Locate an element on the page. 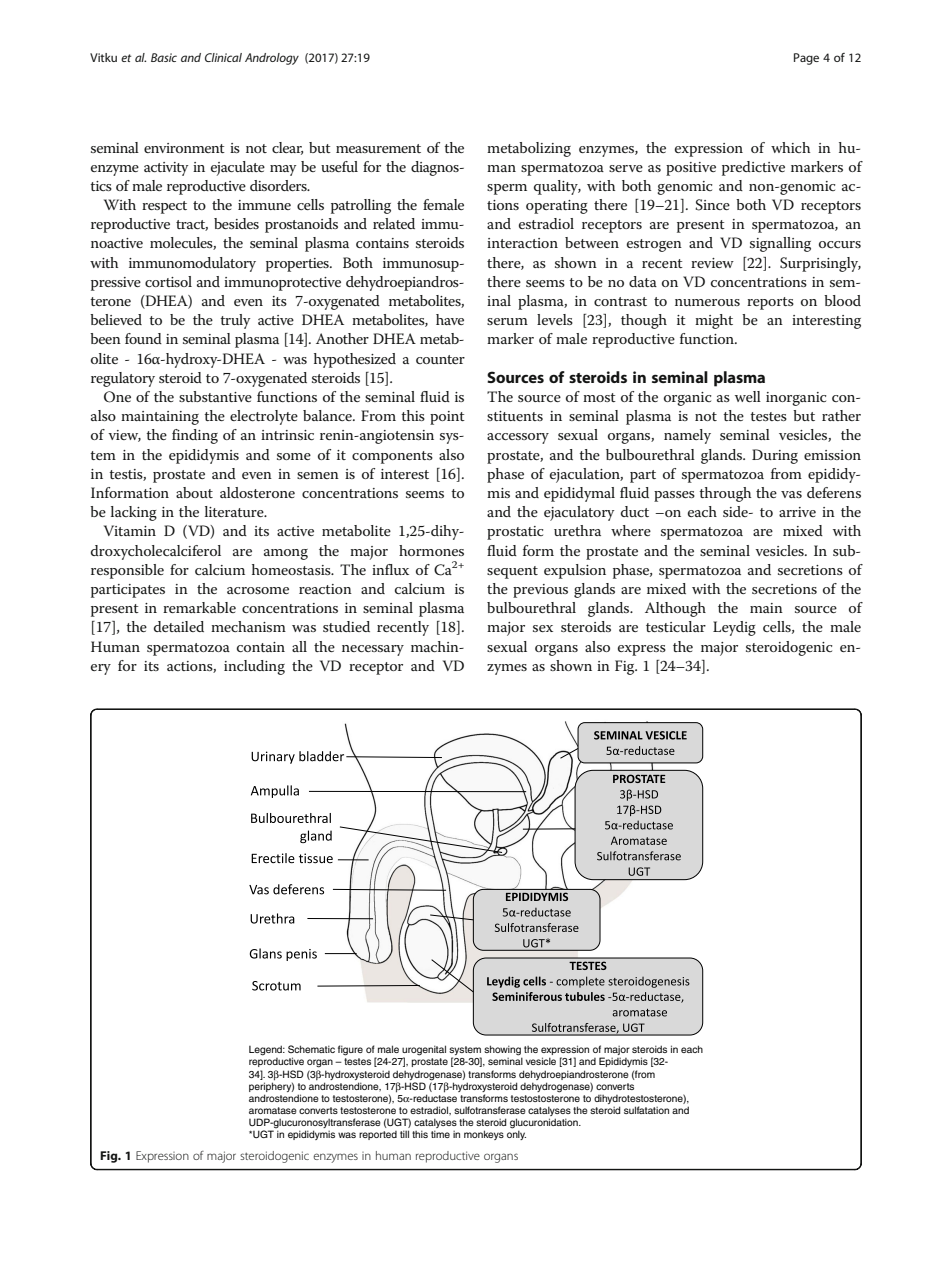  Clinical is located at coordinates (223, 57).
